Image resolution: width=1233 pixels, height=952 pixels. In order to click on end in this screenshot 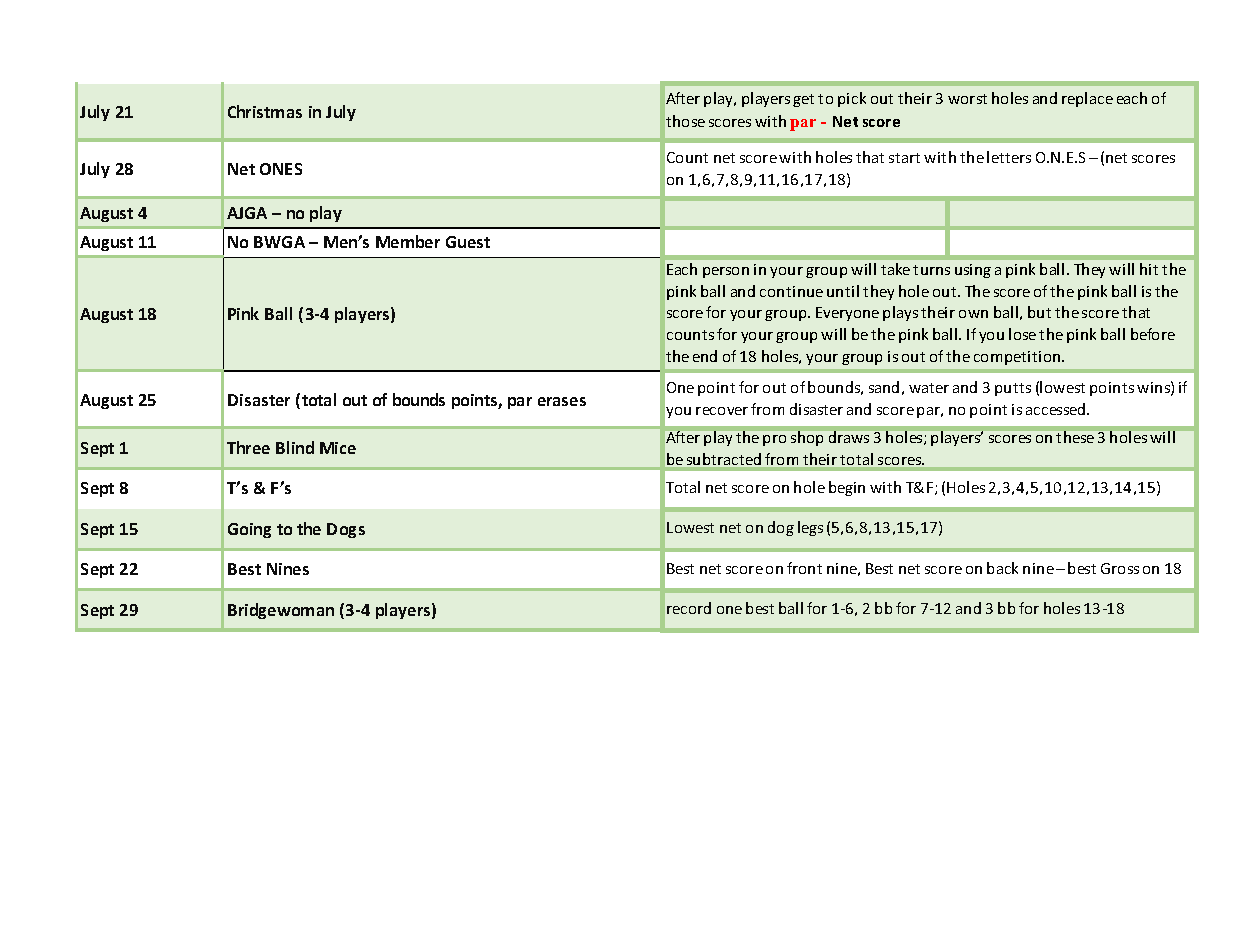, I will do `click(705, 356)`.
